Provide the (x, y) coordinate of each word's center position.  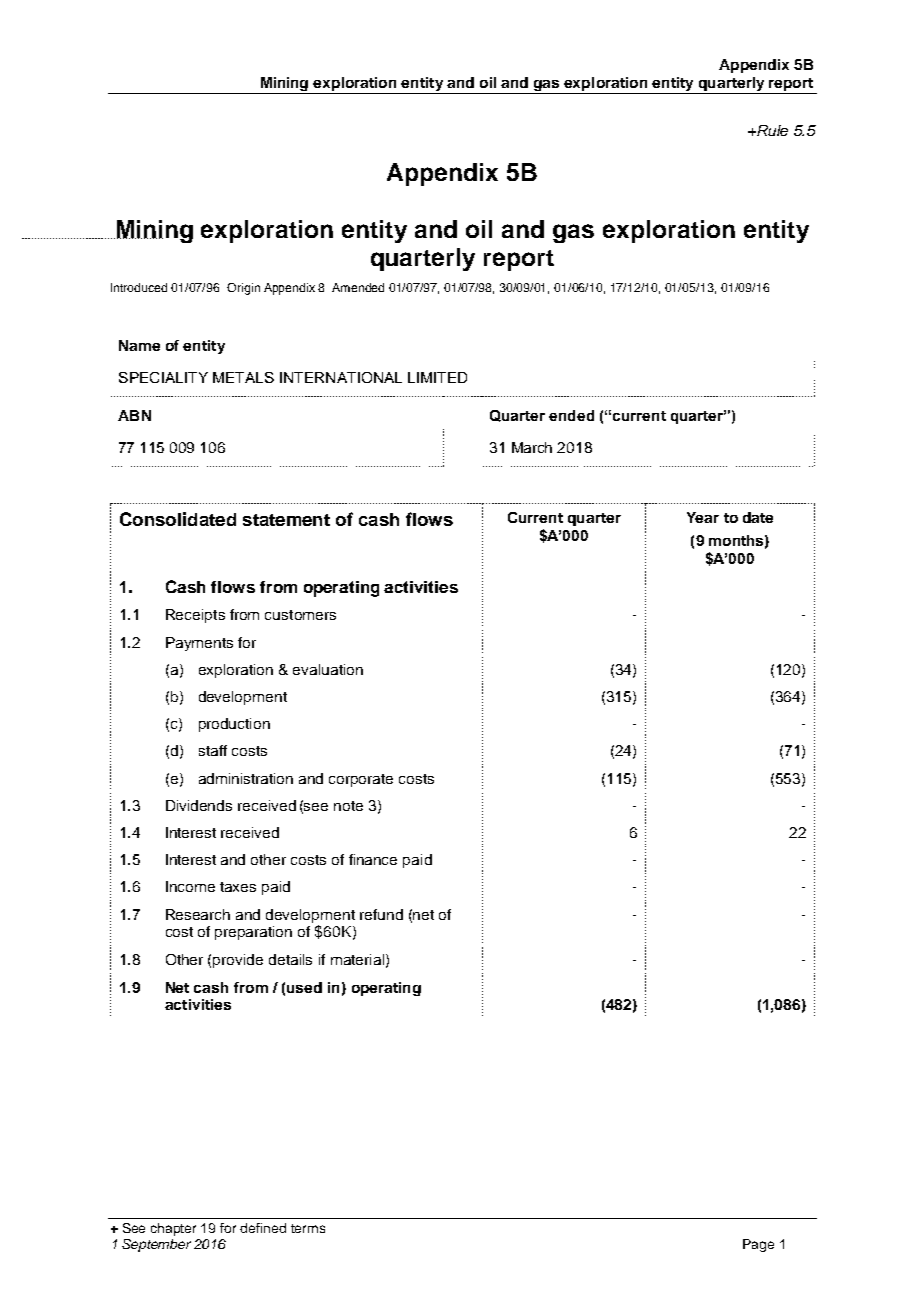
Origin (243, 289)
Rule (771, 130)
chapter (173, 1229)
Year (703, 517)
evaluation (328, 669)
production (234, 725)
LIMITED (437, 377)
